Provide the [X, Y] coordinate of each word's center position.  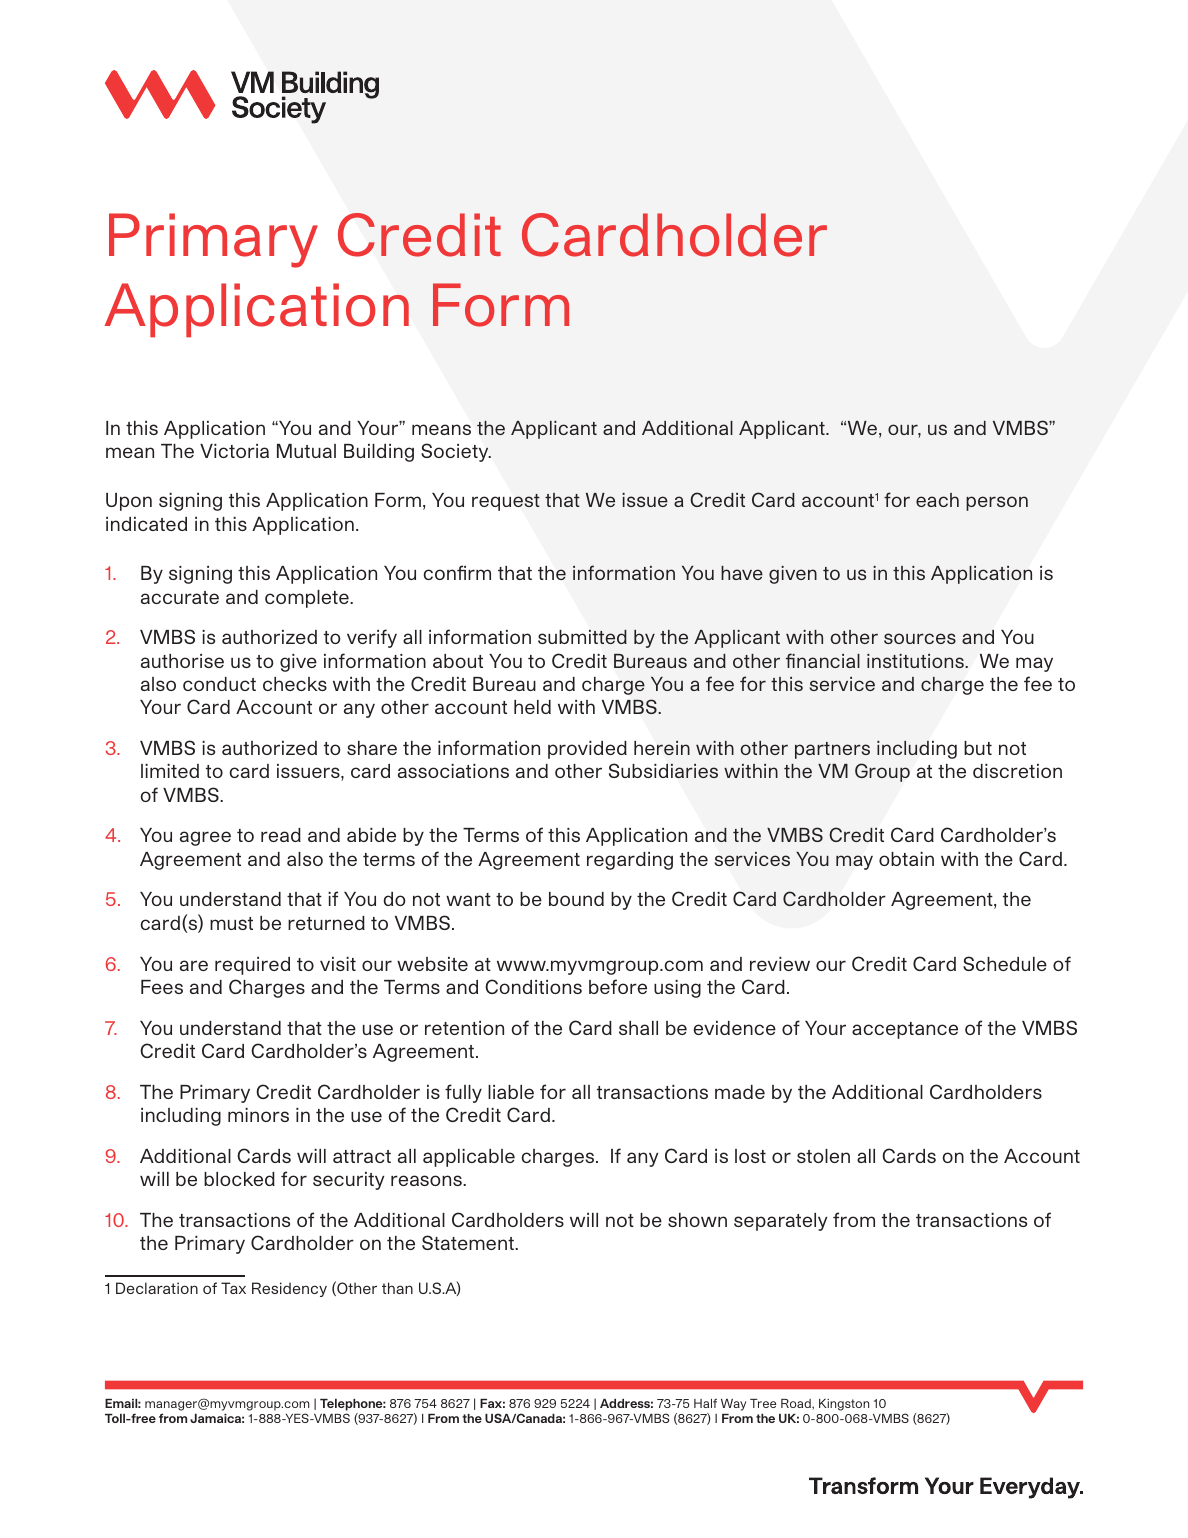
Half [705, 1403]
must [231, 923]
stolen [823, 1156]
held [532, 707]
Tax [233, 1288]
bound [576, 899]
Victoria [234, 451]
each [937, 500]
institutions [916, 661]
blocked [239, 1179]
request [506, 502]
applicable [469, 1158]
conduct [219, 684]
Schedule [1005, 963]
